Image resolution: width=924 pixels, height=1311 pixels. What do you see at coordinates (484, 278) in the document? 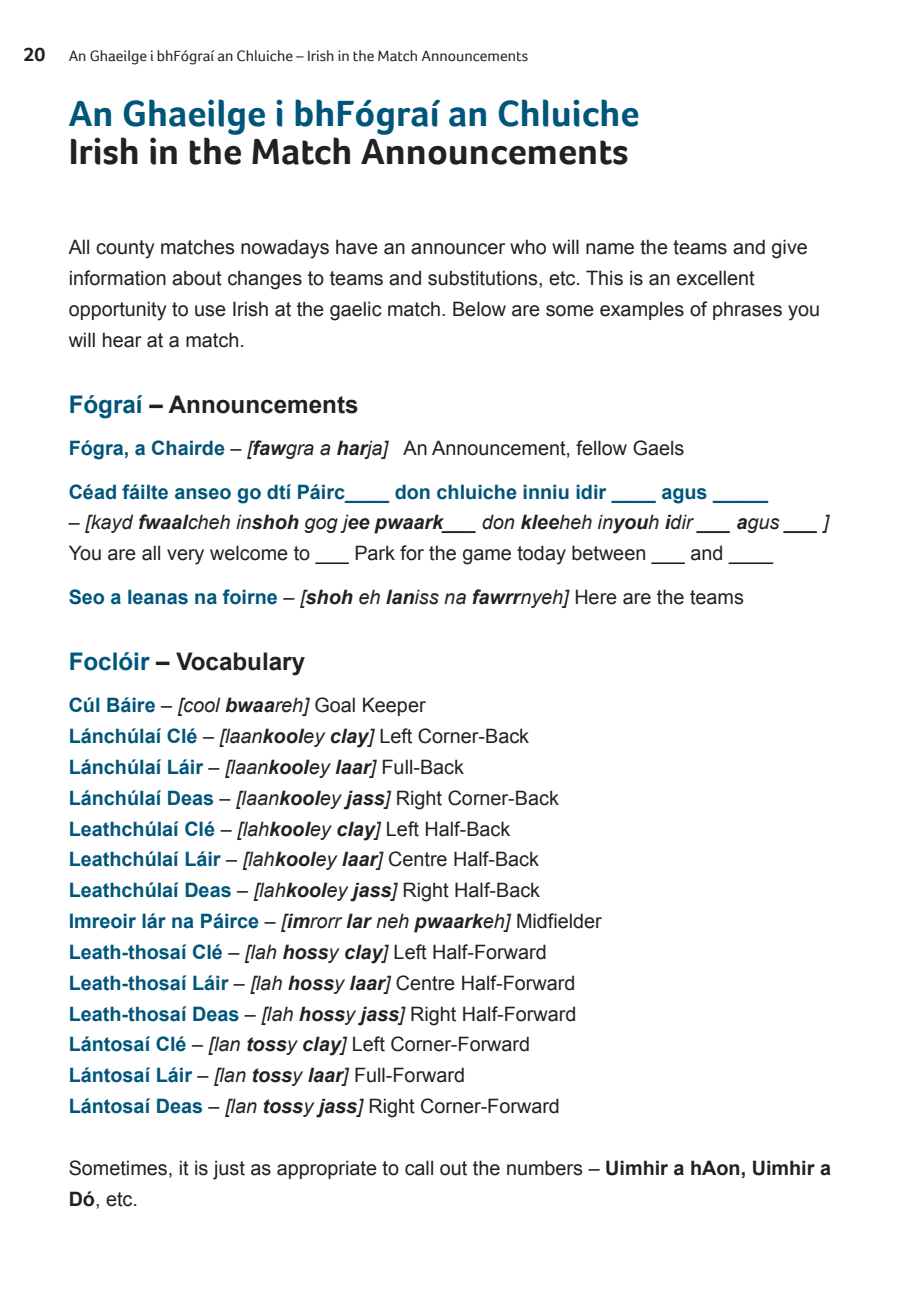
I see `substitutions` at bounding box center [484, 278].
